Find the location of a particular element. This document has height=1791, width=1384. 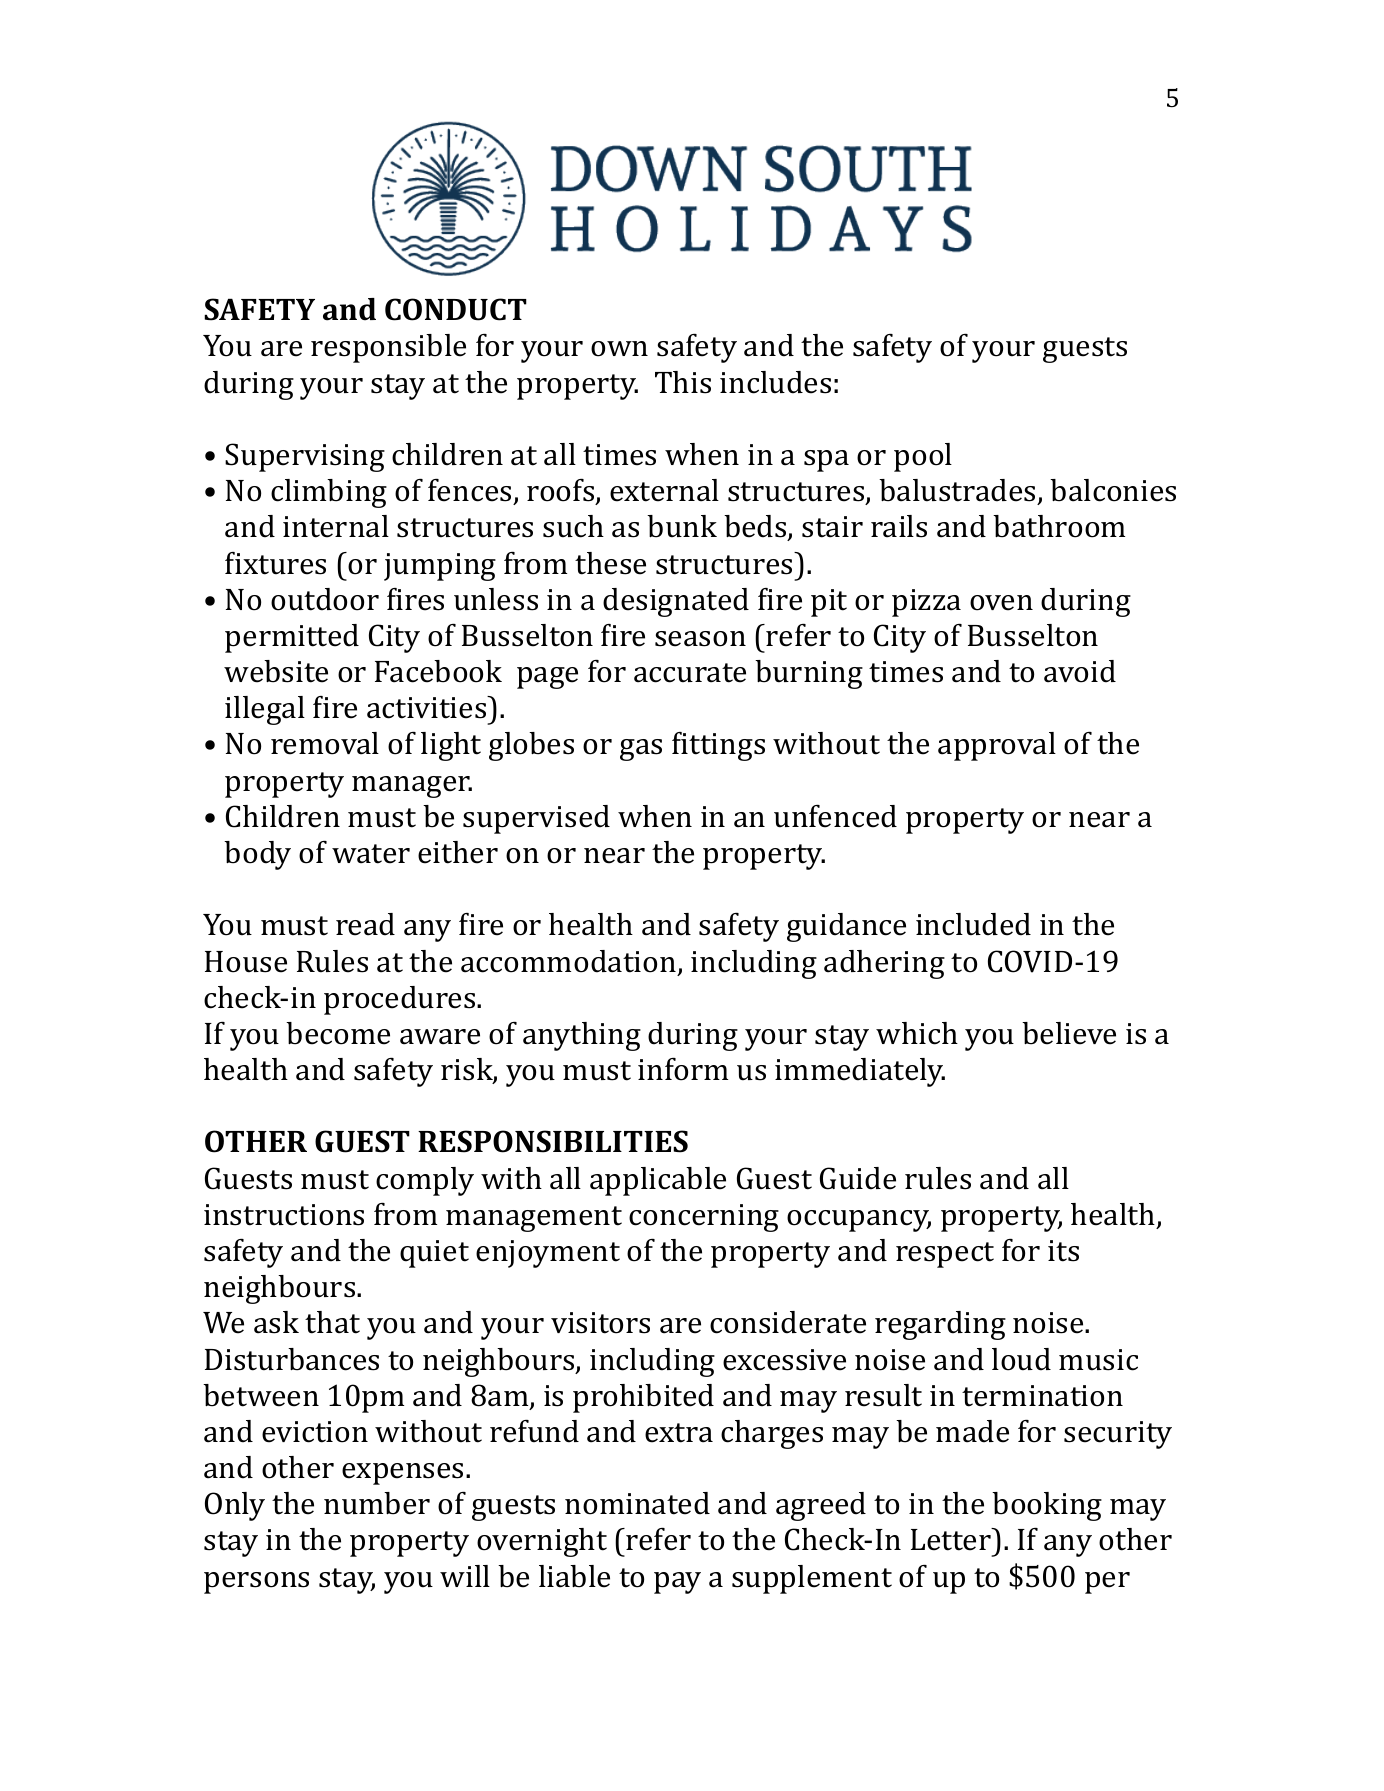

number is located at coordinates (377, 1503).
